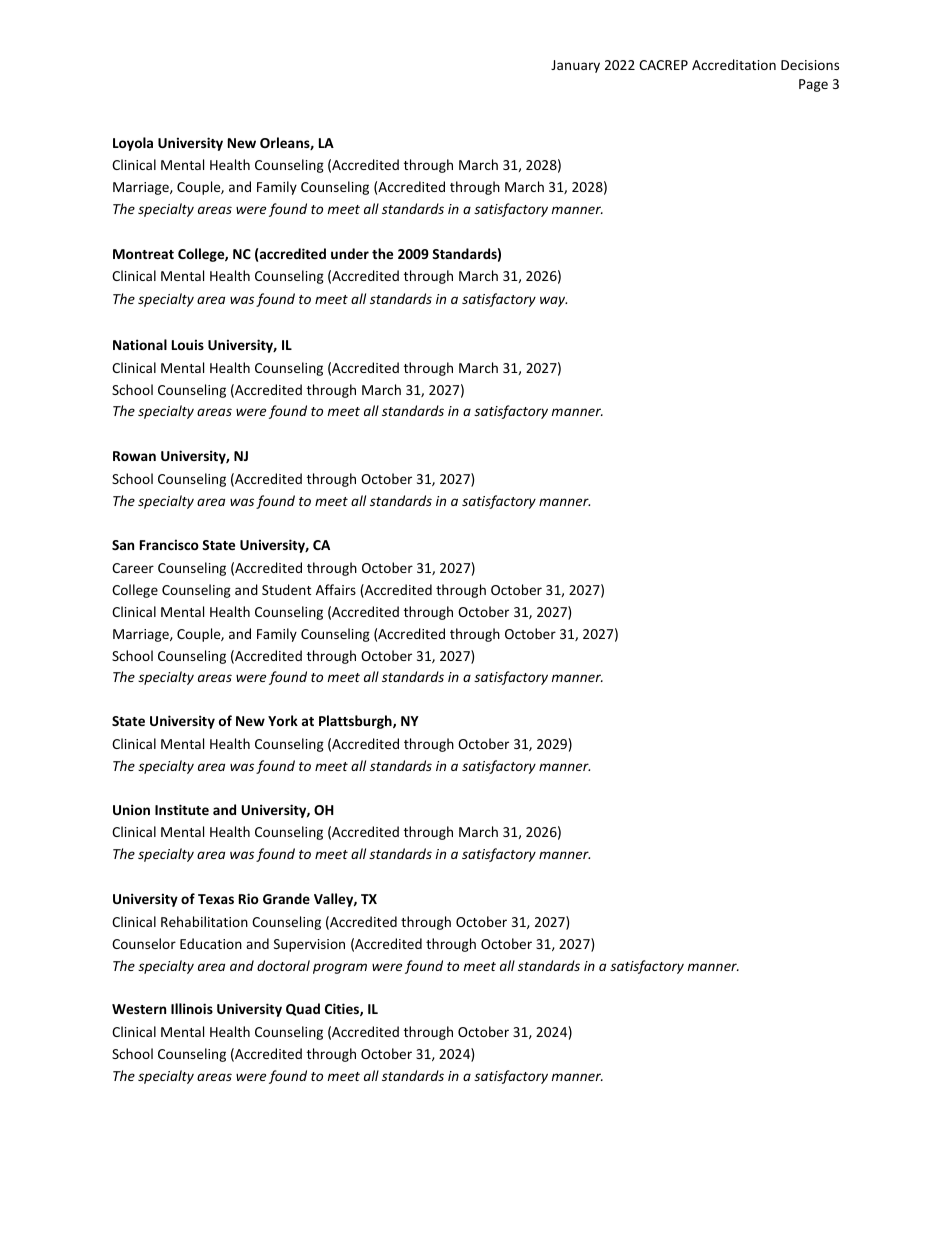  I want to click on Francisco, so click(169, 544).
